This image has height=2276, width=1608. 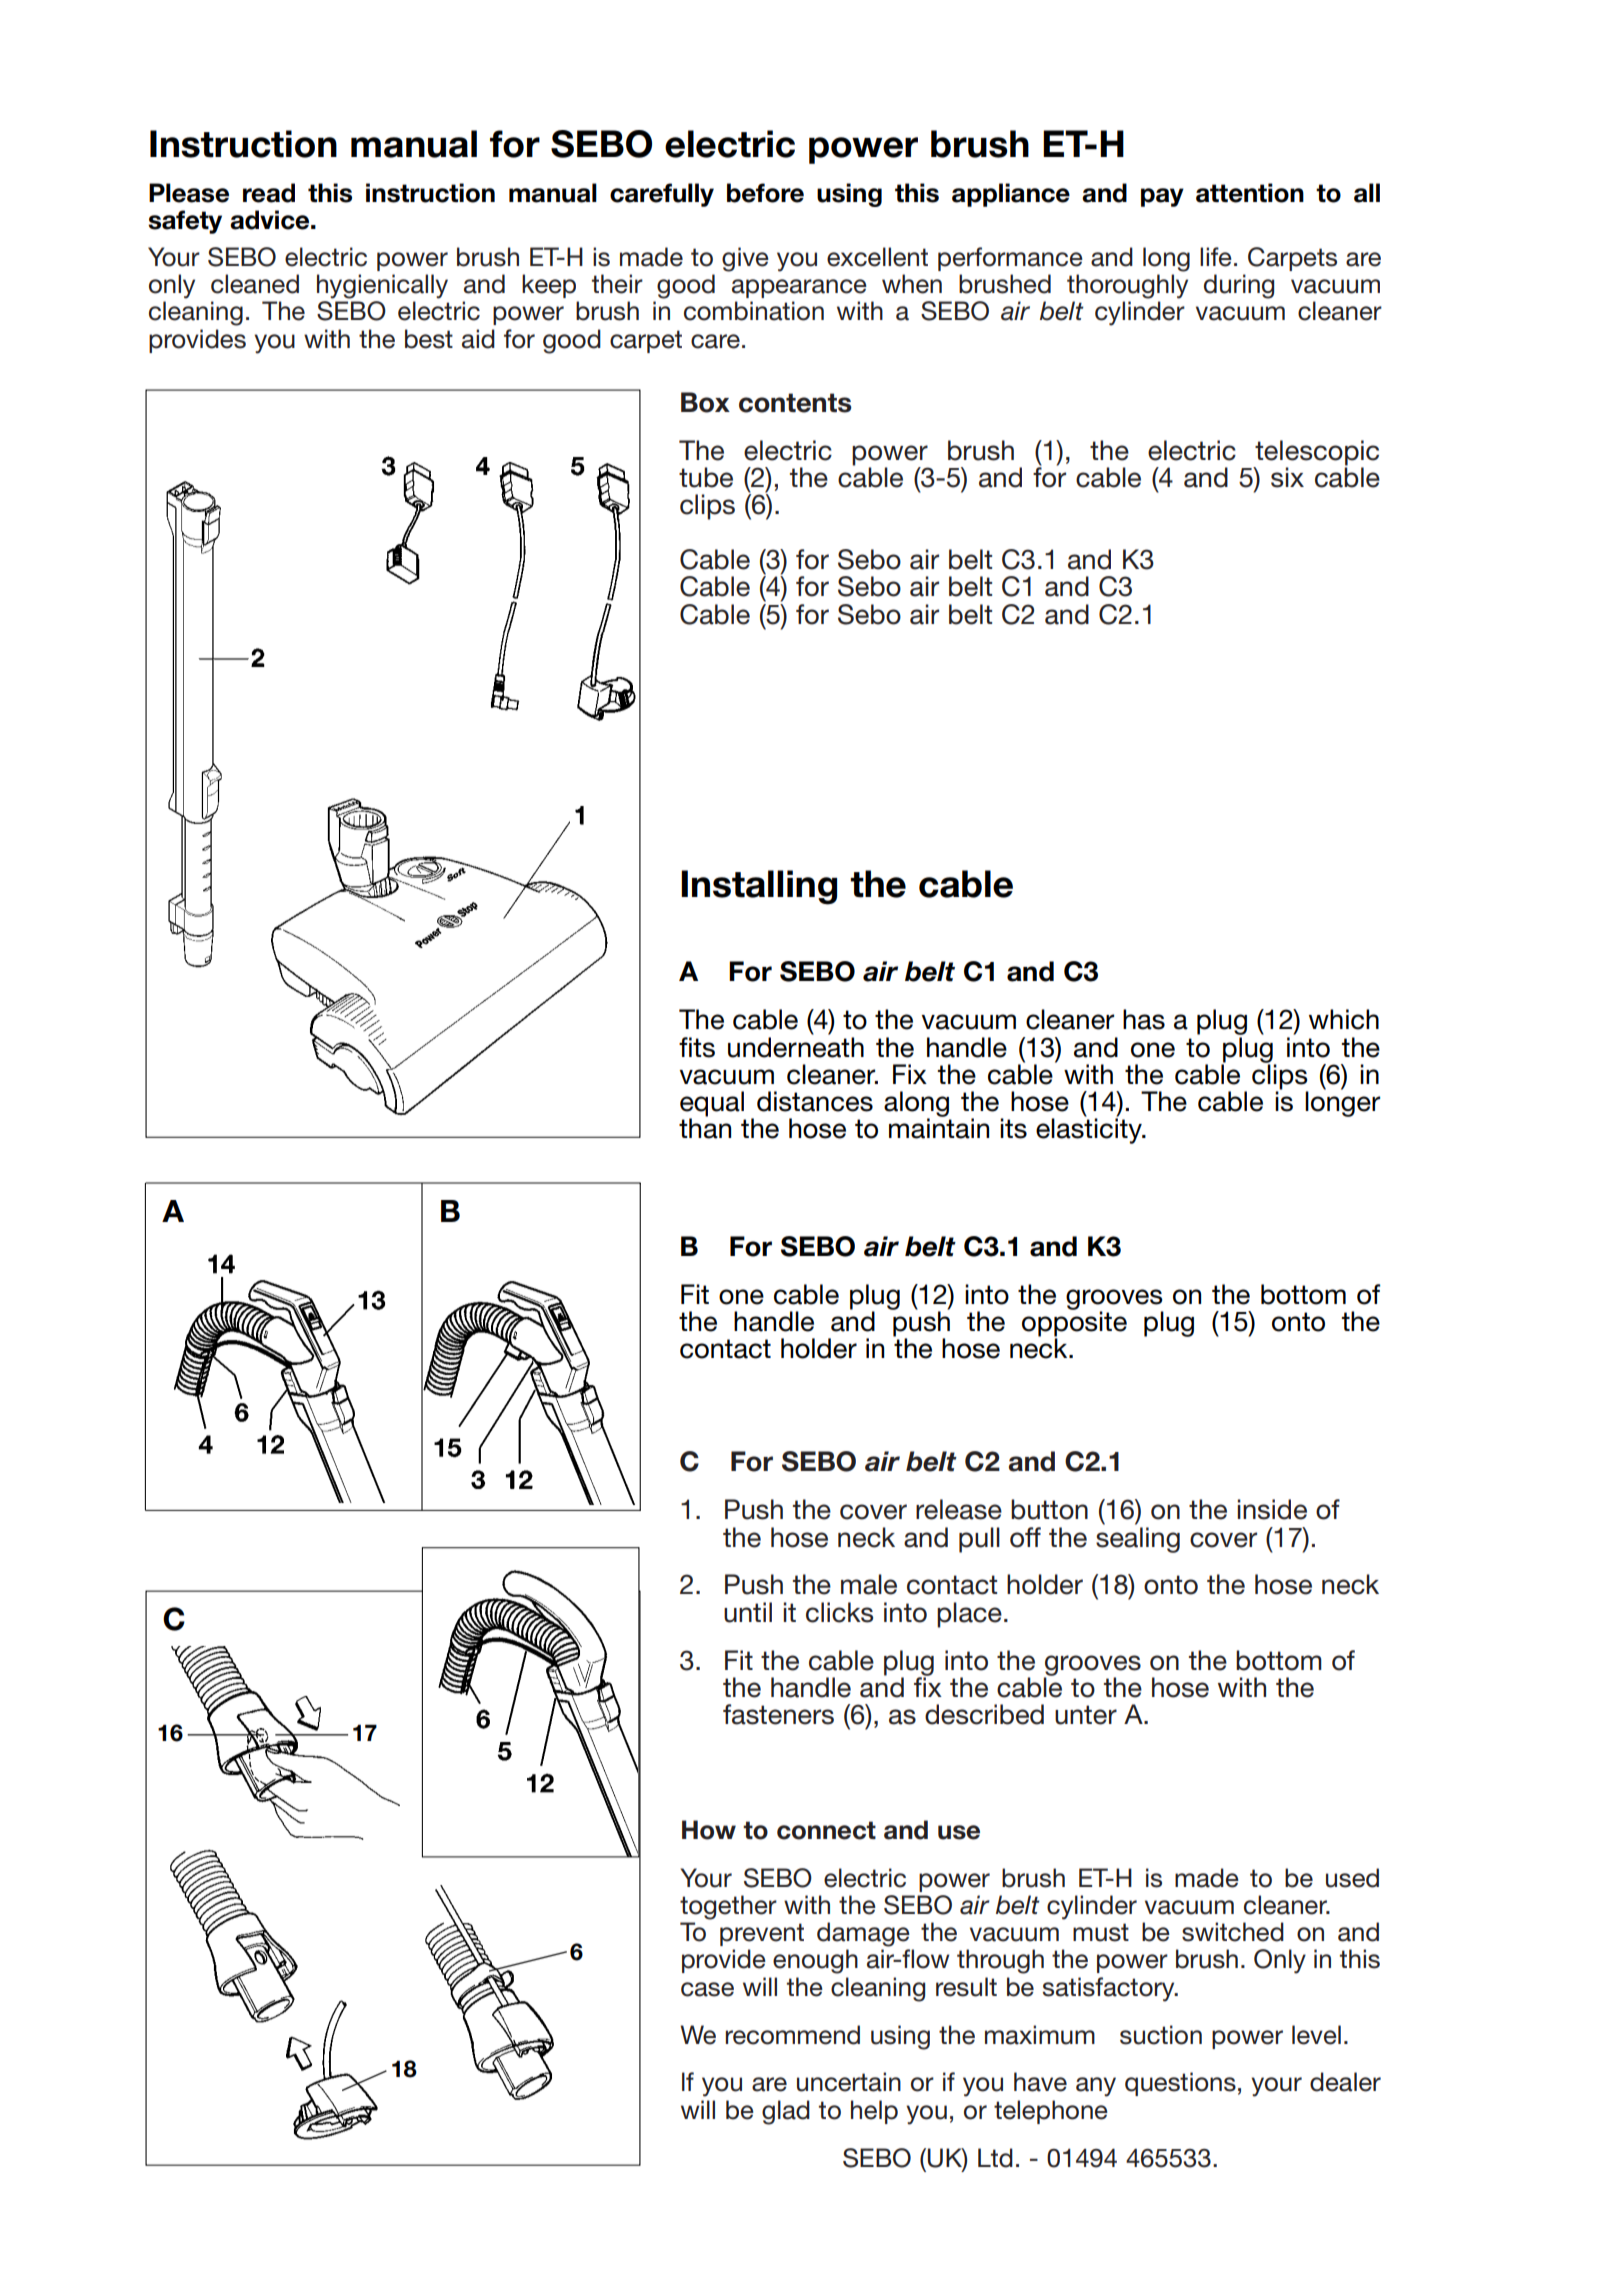 What do you see at coordinates (1074, 1324) in the image?
I see `opposite` at bounding box center [1074, 1324].
